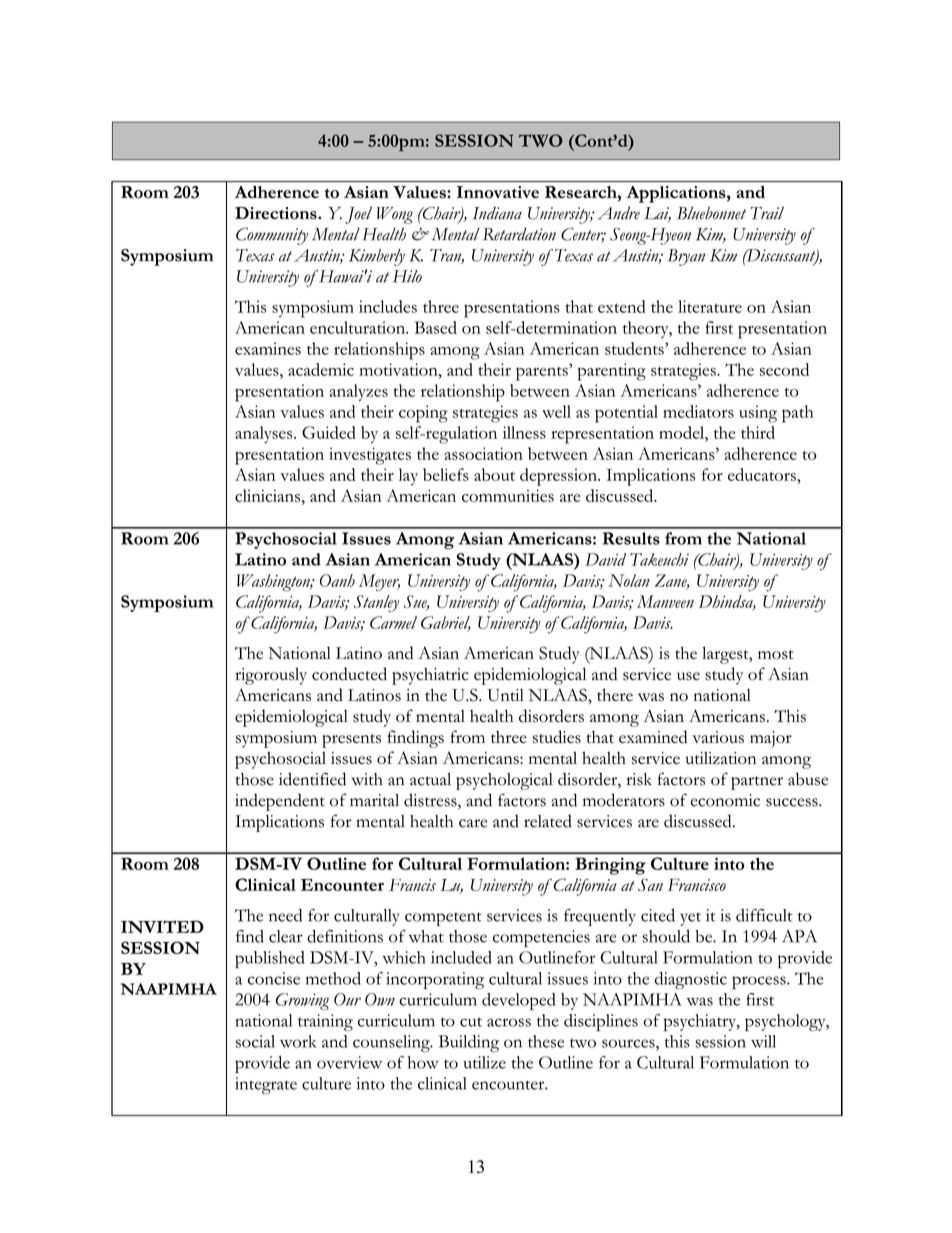  Describe the element at coordinates (763, 1041) in the screenshot. I see `will` at that location.
